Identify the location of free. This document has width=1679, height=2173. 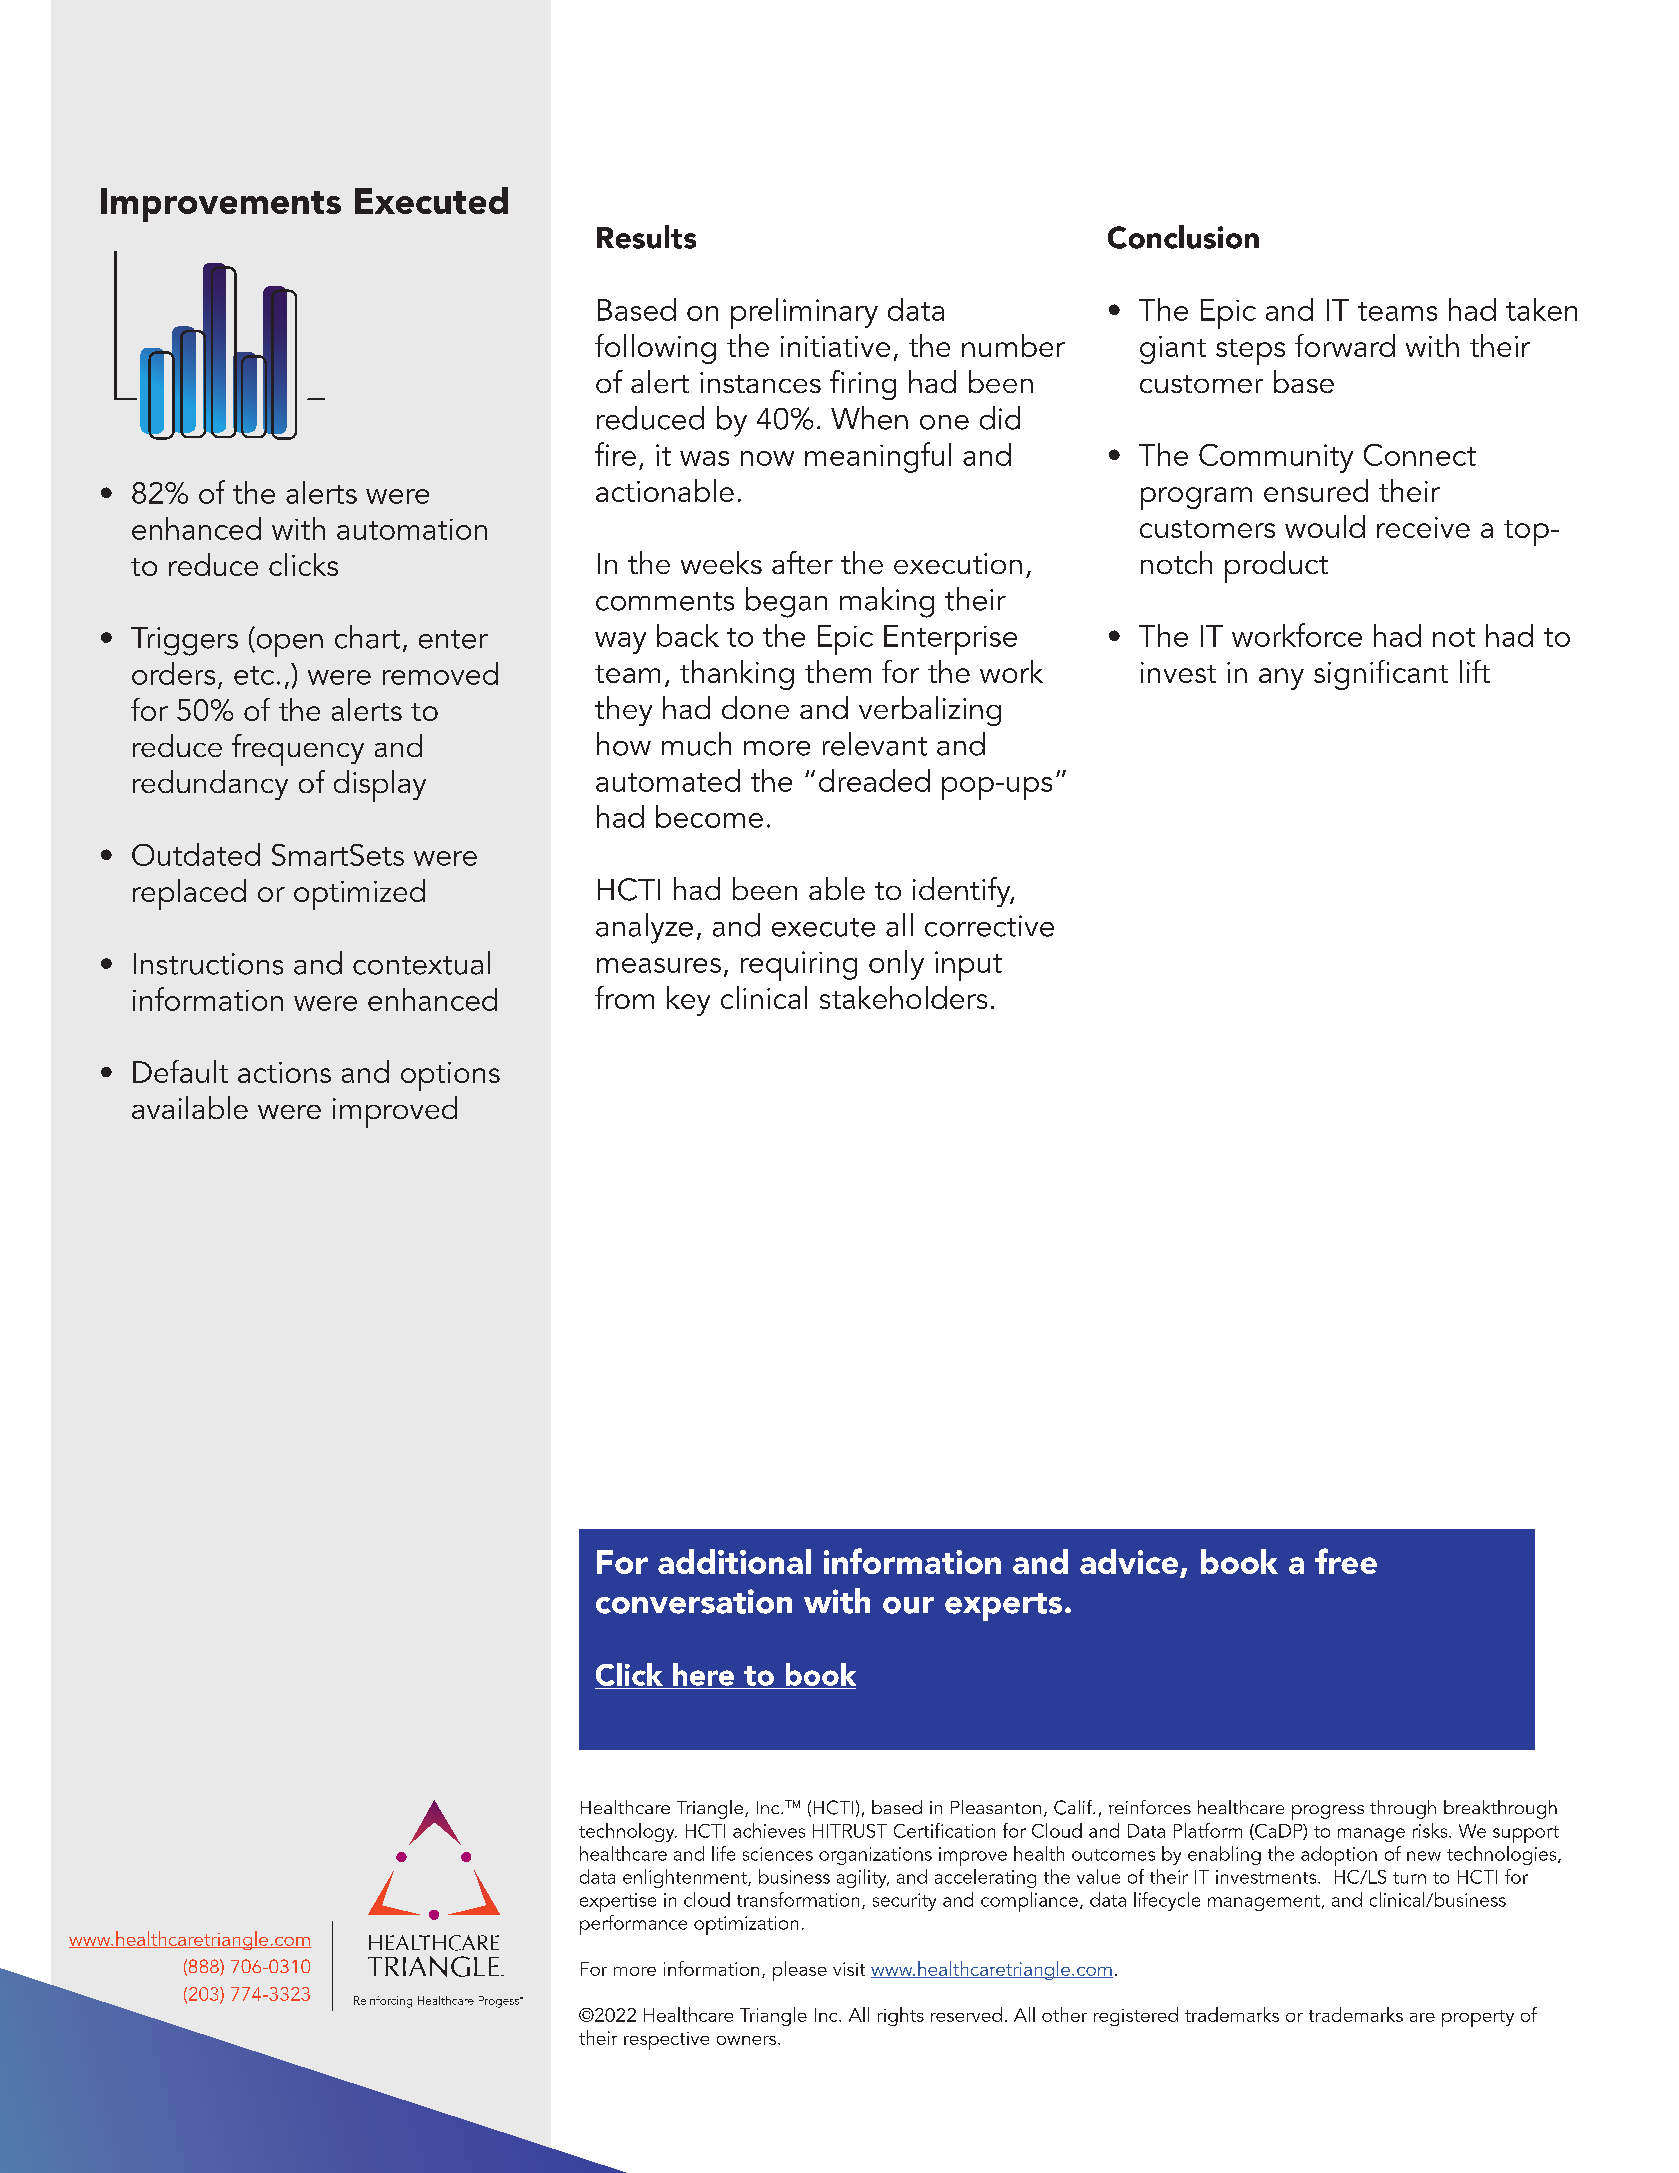
(1346, 1561).
